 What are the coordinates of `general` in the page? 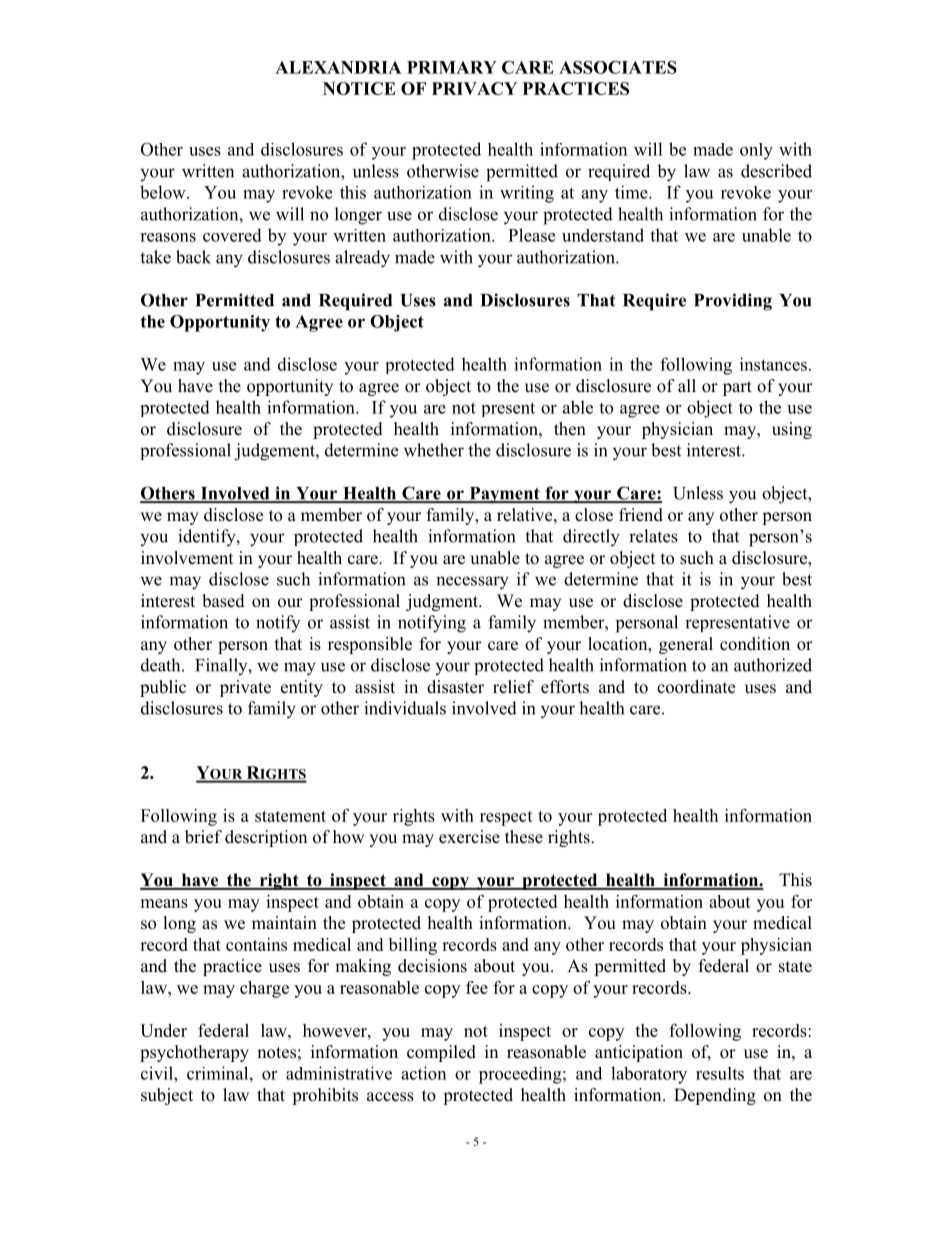 It's located at (686, 645).
